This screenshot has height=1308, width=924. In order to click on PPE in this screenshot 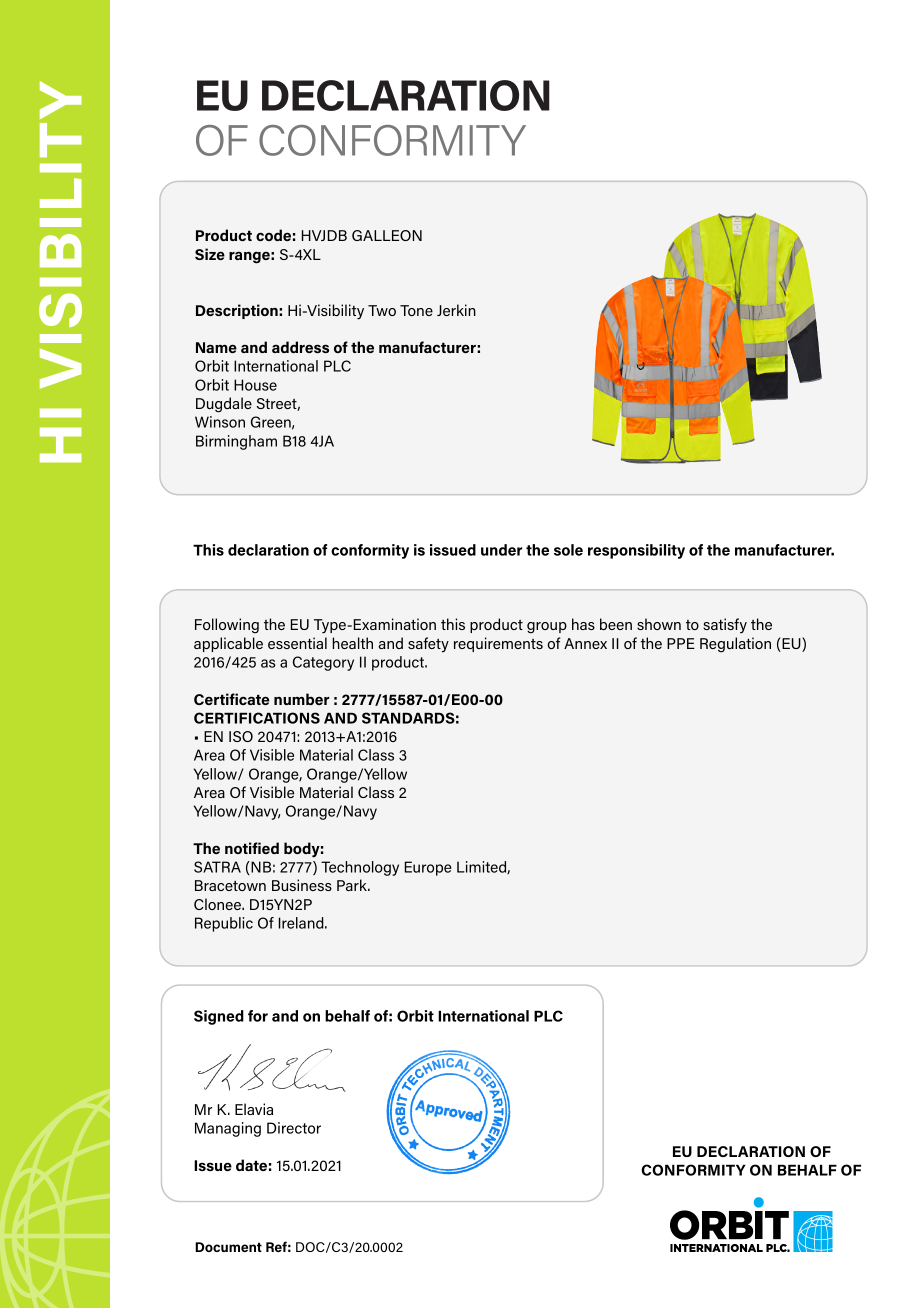, I will do `click(681, 643)`.
